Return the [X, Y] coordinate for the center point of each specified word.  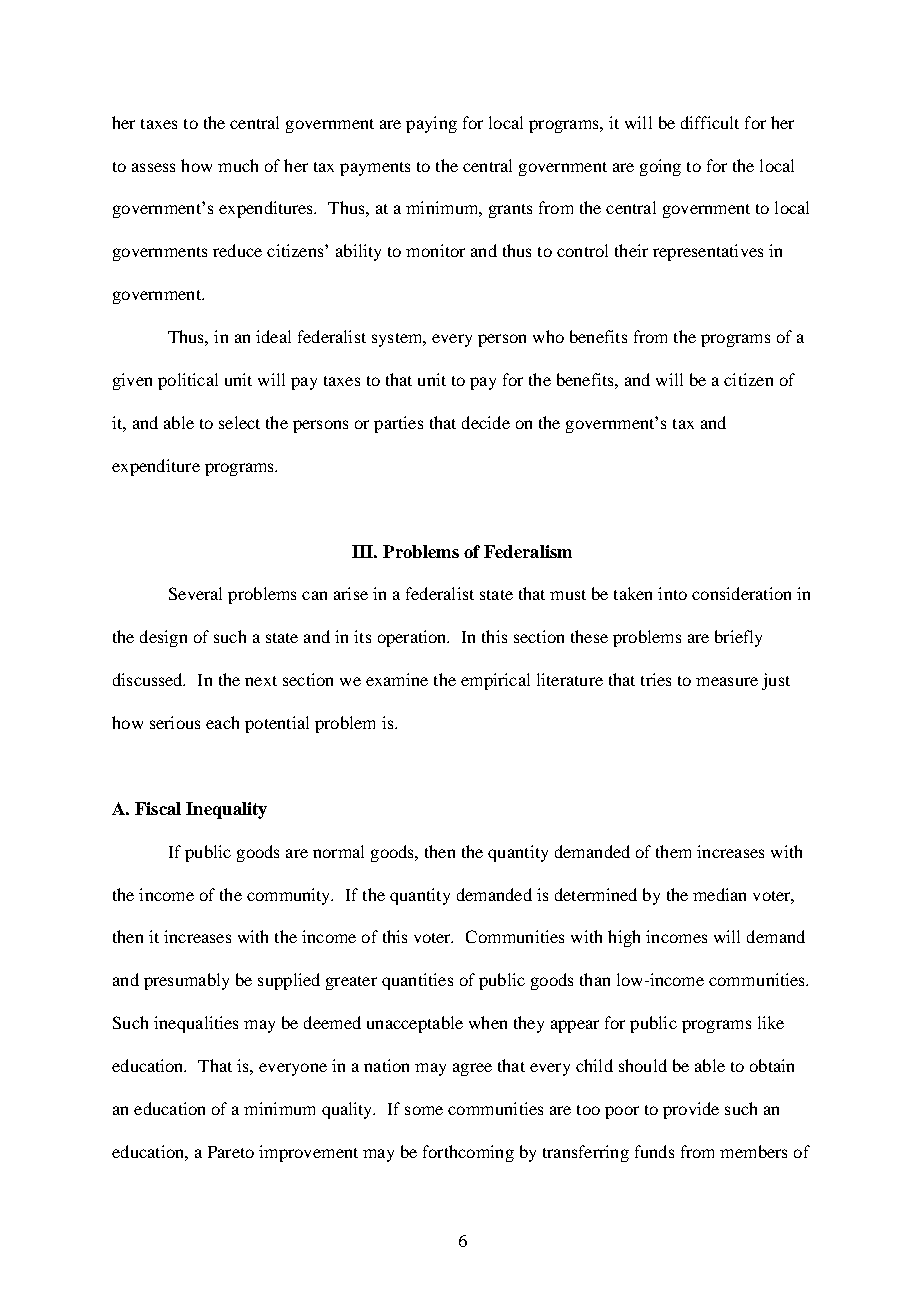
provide [691, 1110]
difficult [710, 122]
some [424, 1110]
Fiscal [158, 808]
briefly [738, 638]
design [163, 638]
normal [338, 851]
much [238, 165]
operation [413, 638]
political [188, 381]
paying [431, 124]
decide [486, 422]
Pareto [231, 1152]
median [719, 894]
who [548, 336]
